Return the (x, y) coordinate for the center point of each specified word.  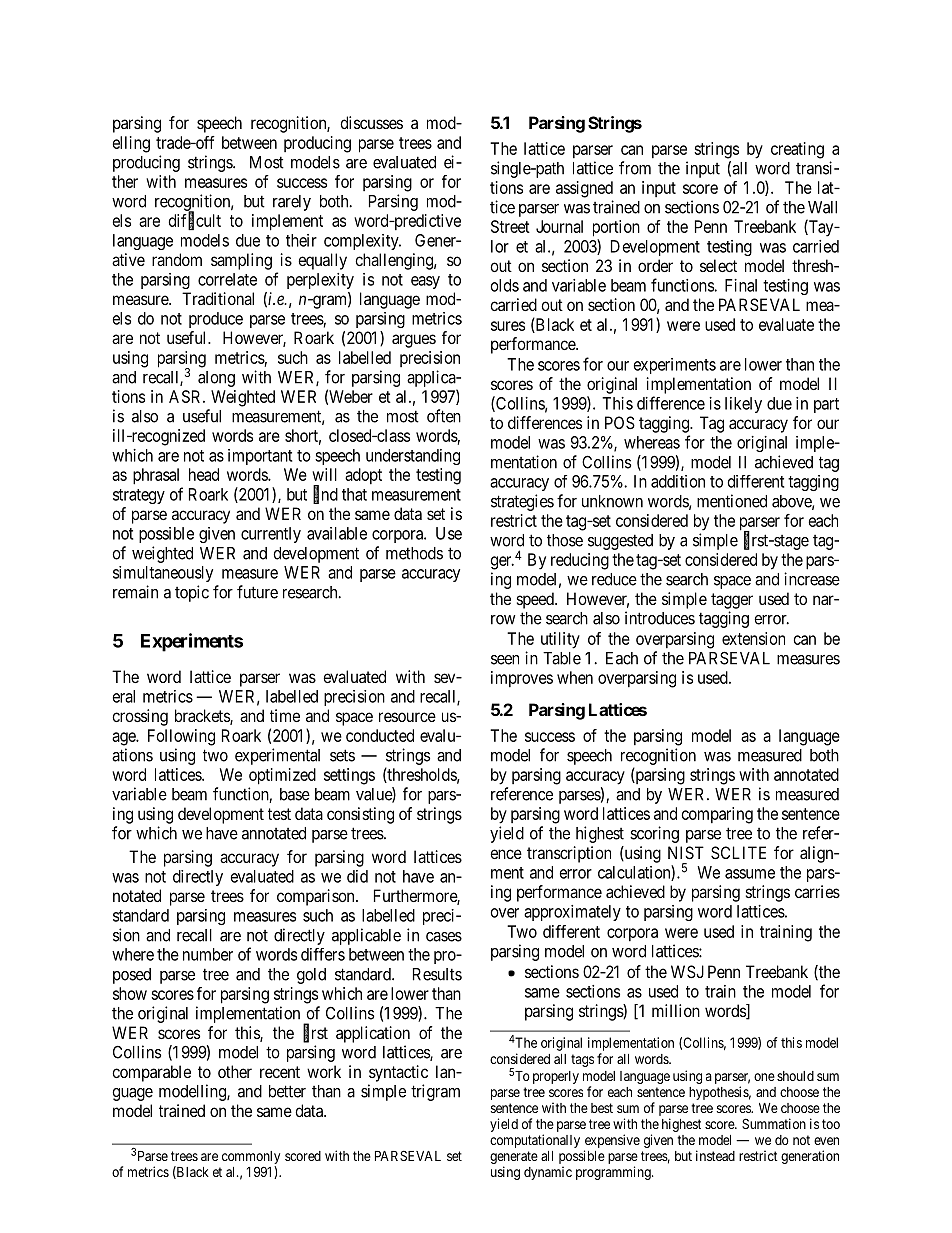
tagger (732, 601)
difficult (195, 221)
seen (505, 660)
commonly (251, 1157)
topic (192, 593)
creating (797, 150)
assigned (584, 189)
